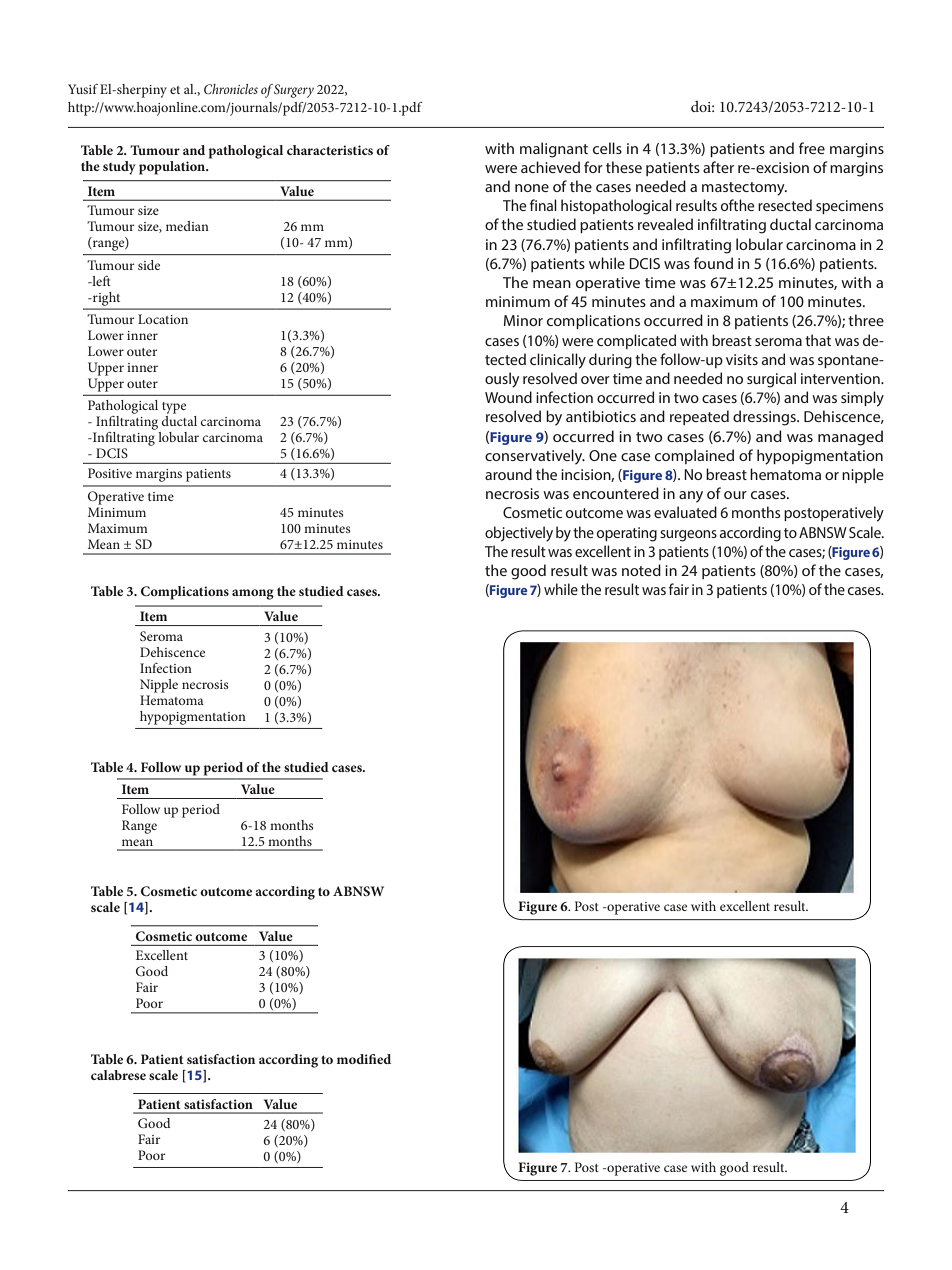 This document has height=1270, width=952. What do you see at coordinates (364, 1059) in the document?
I see `modified` at bounding box center [364, 1059].
